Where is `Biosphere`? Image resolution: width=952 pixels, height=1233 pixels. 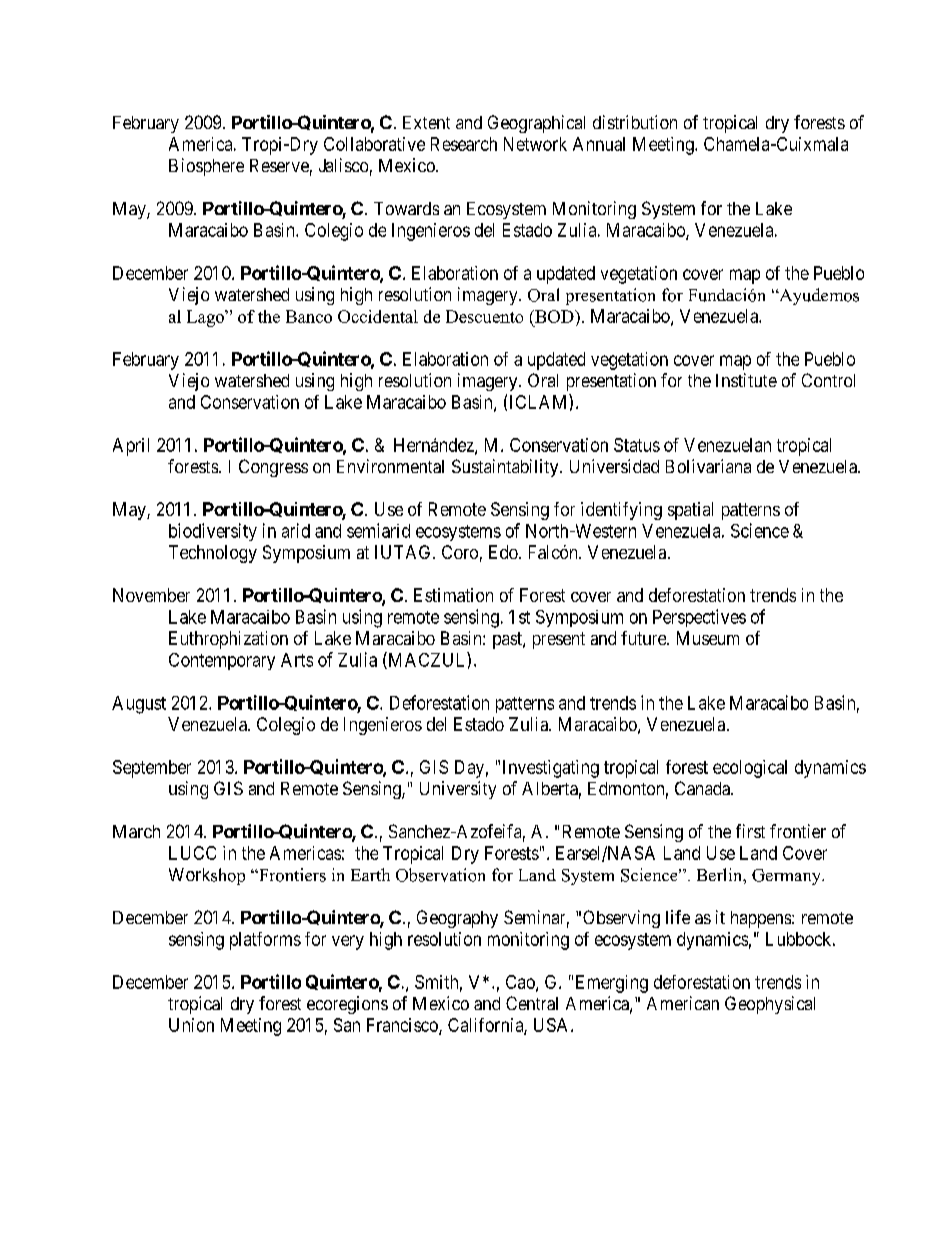 Biosphere is located at coordinates (206, 167).
